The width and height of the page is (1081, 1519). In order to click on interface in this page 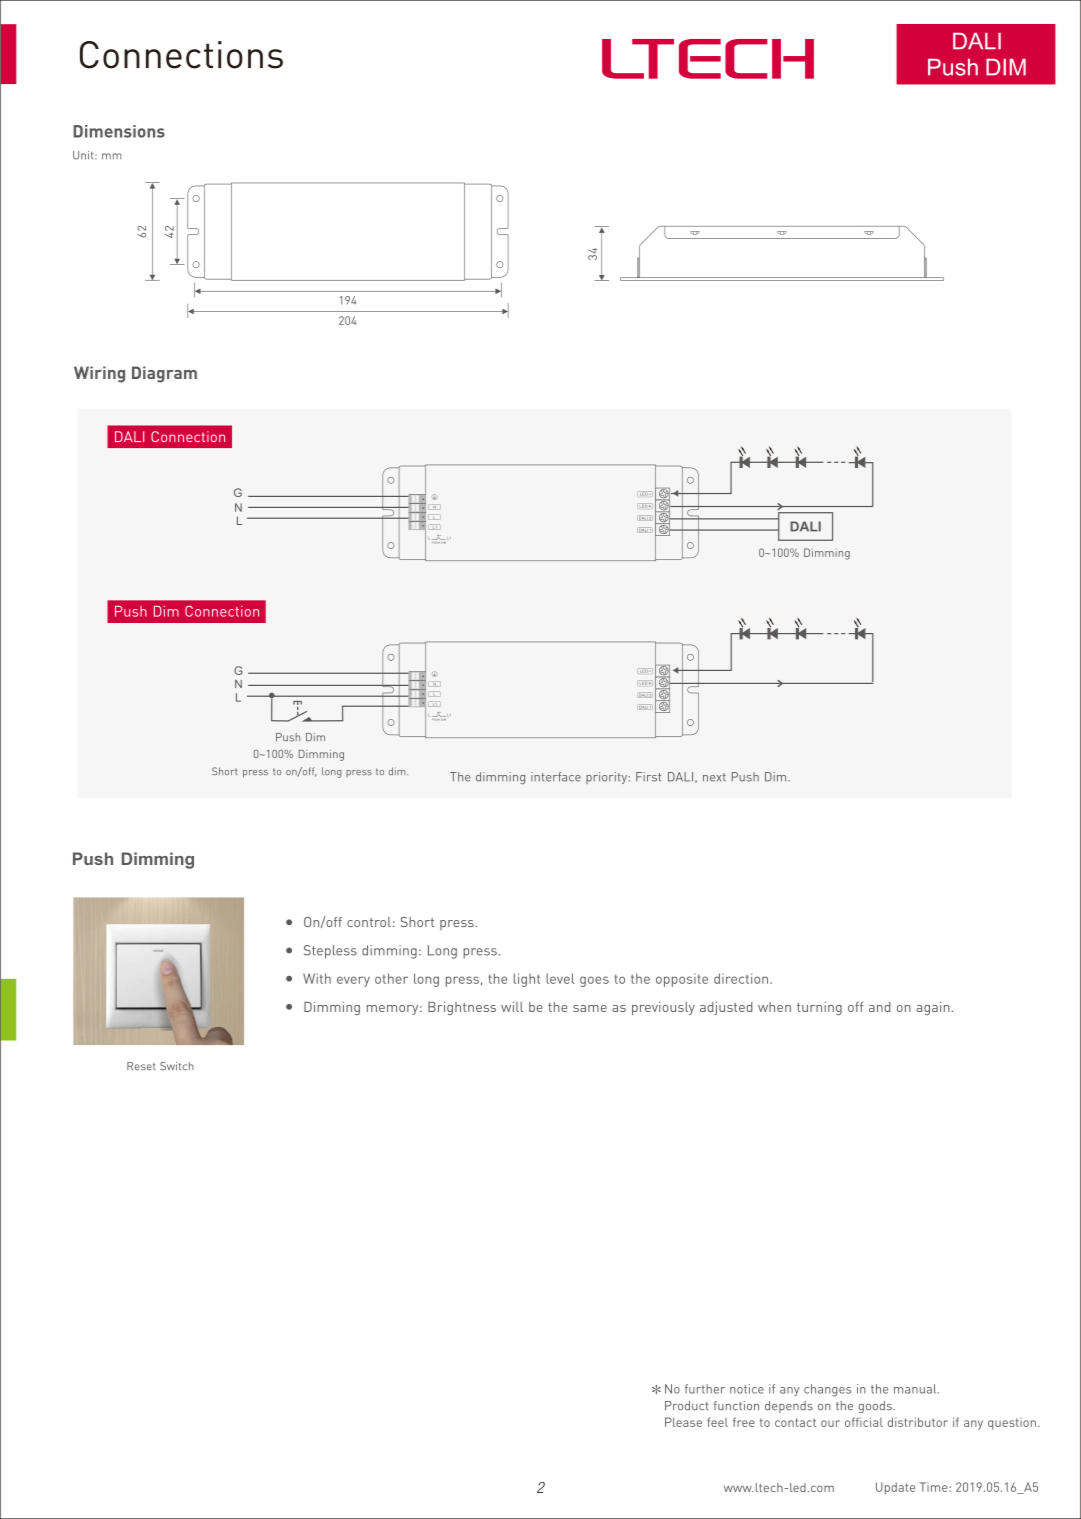, I will do `click(556, 777)`.
